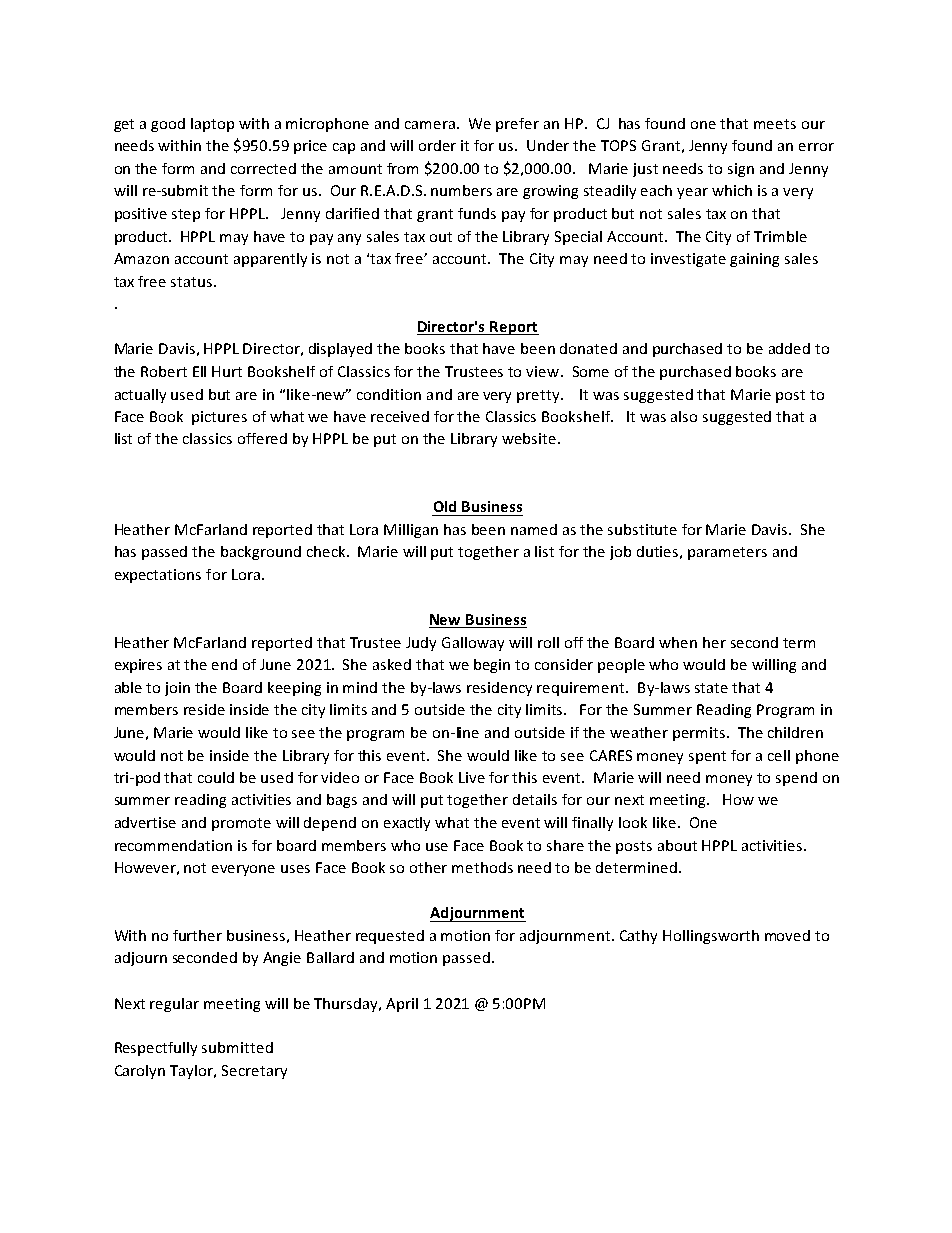 This document has width=952, height=1233. Describe the element at coordinates (677, 845) in the document. I see `about` at that location.
